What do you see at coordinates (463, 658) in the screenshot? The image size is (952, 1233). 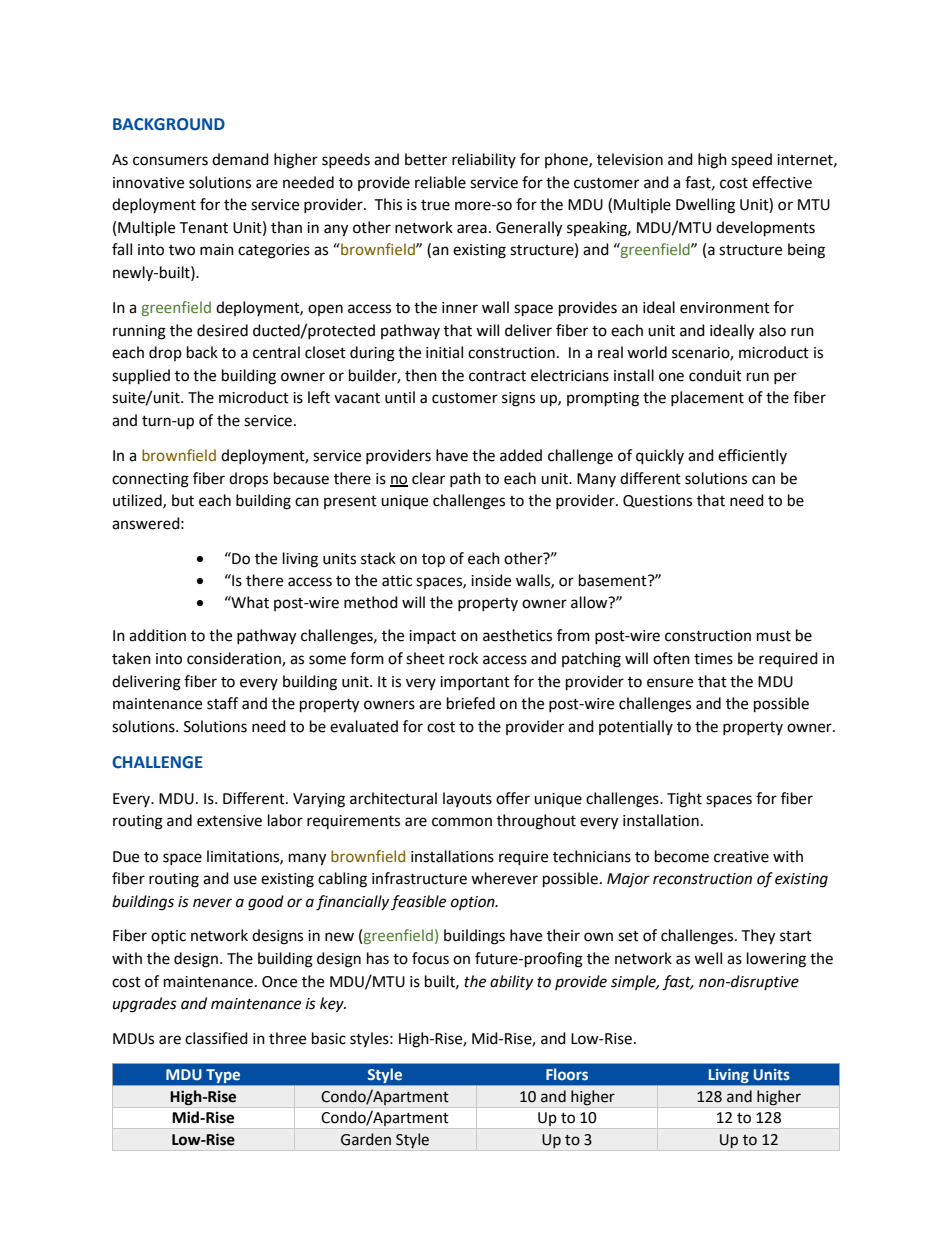 I see `rock` at bounding box center [463, 658].
